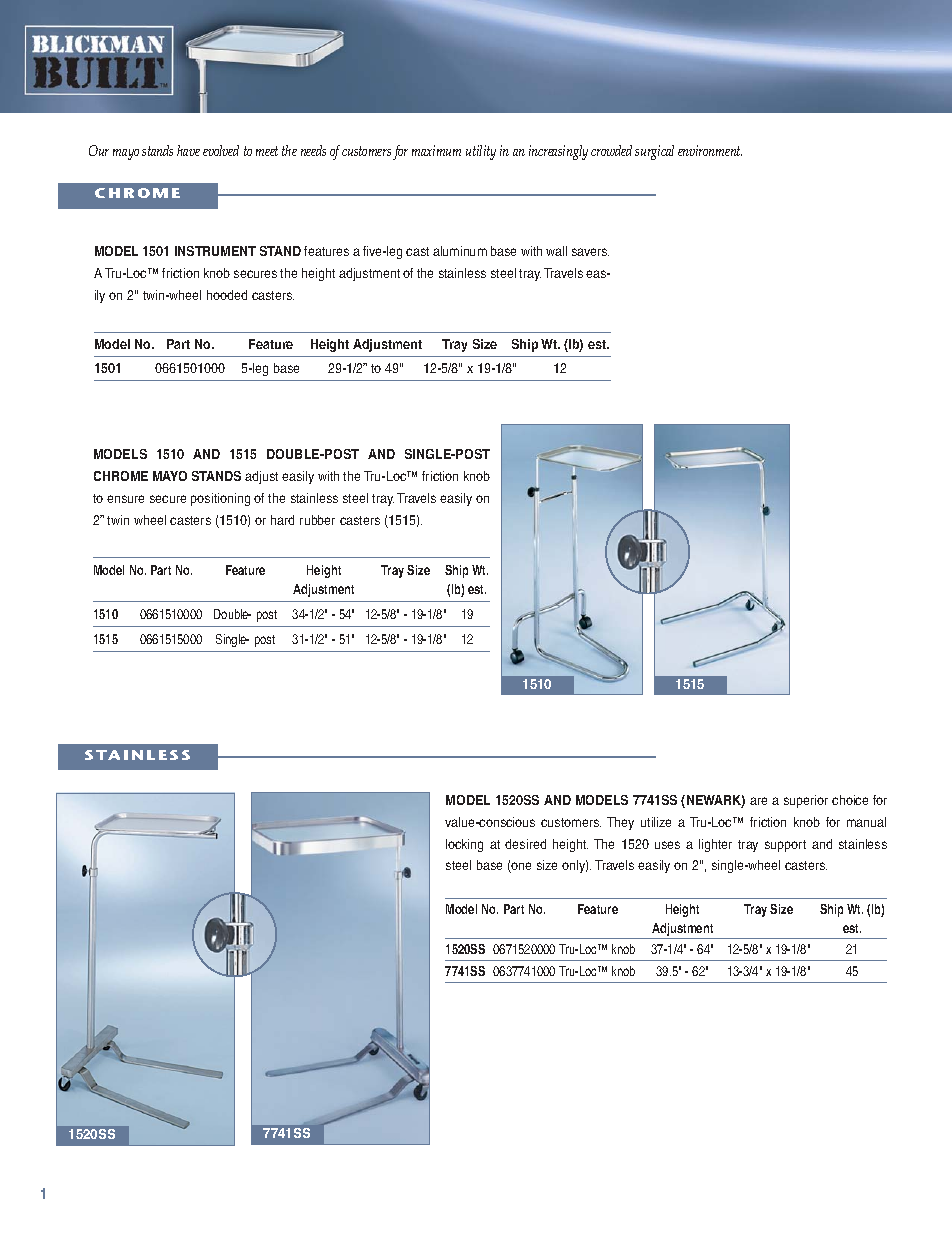  I want to click on locking, so click(464, 845).
